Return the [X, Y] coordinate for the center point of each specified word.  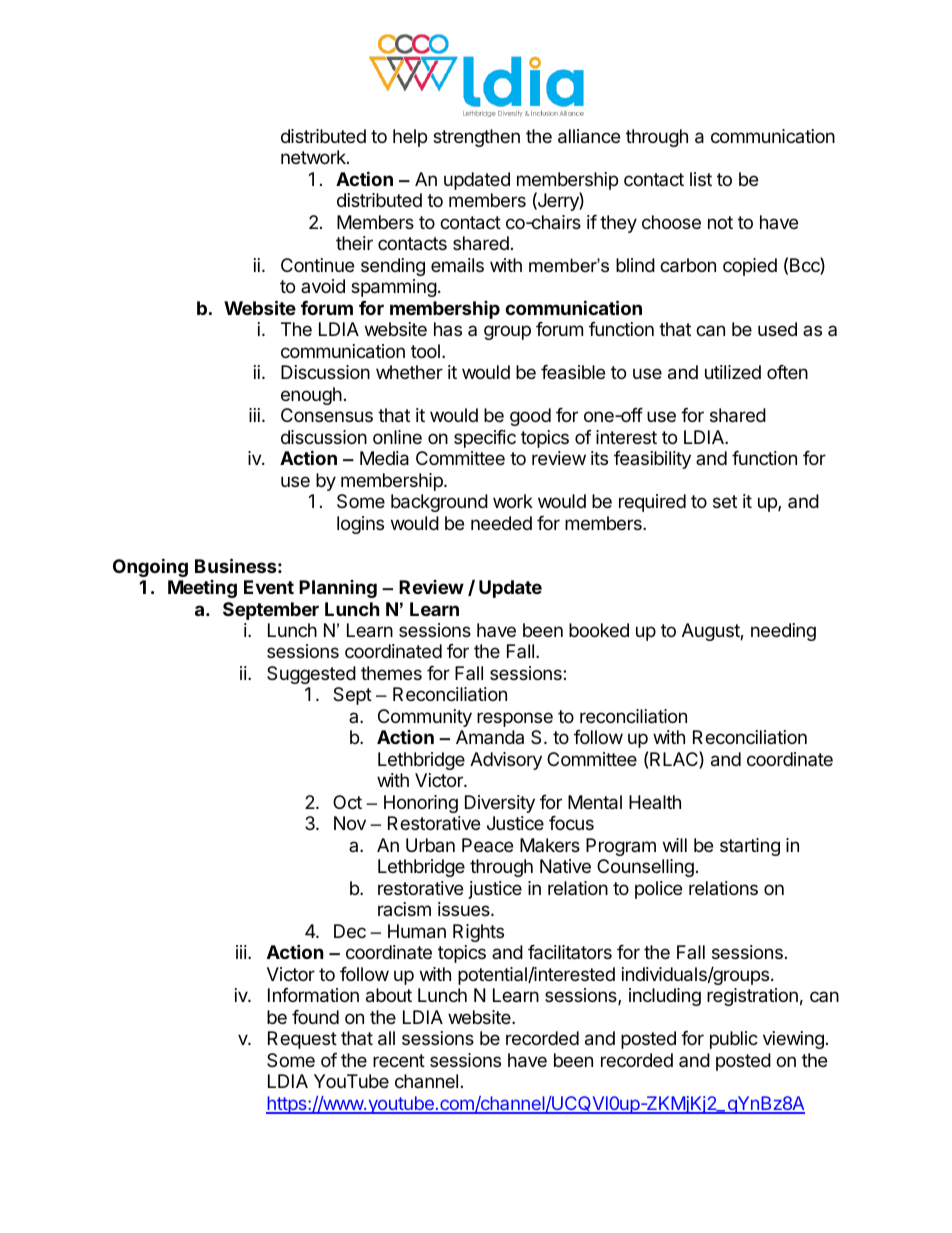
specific [485, 439]
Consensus [327, 415]
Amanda [490, 737]
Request [302, 1040]
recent [399, 1060]
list [701, 179]
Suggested [311, 675]
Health [655, 802]
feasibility [652, 460]
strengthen [476, 138]
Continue [317, 265]
